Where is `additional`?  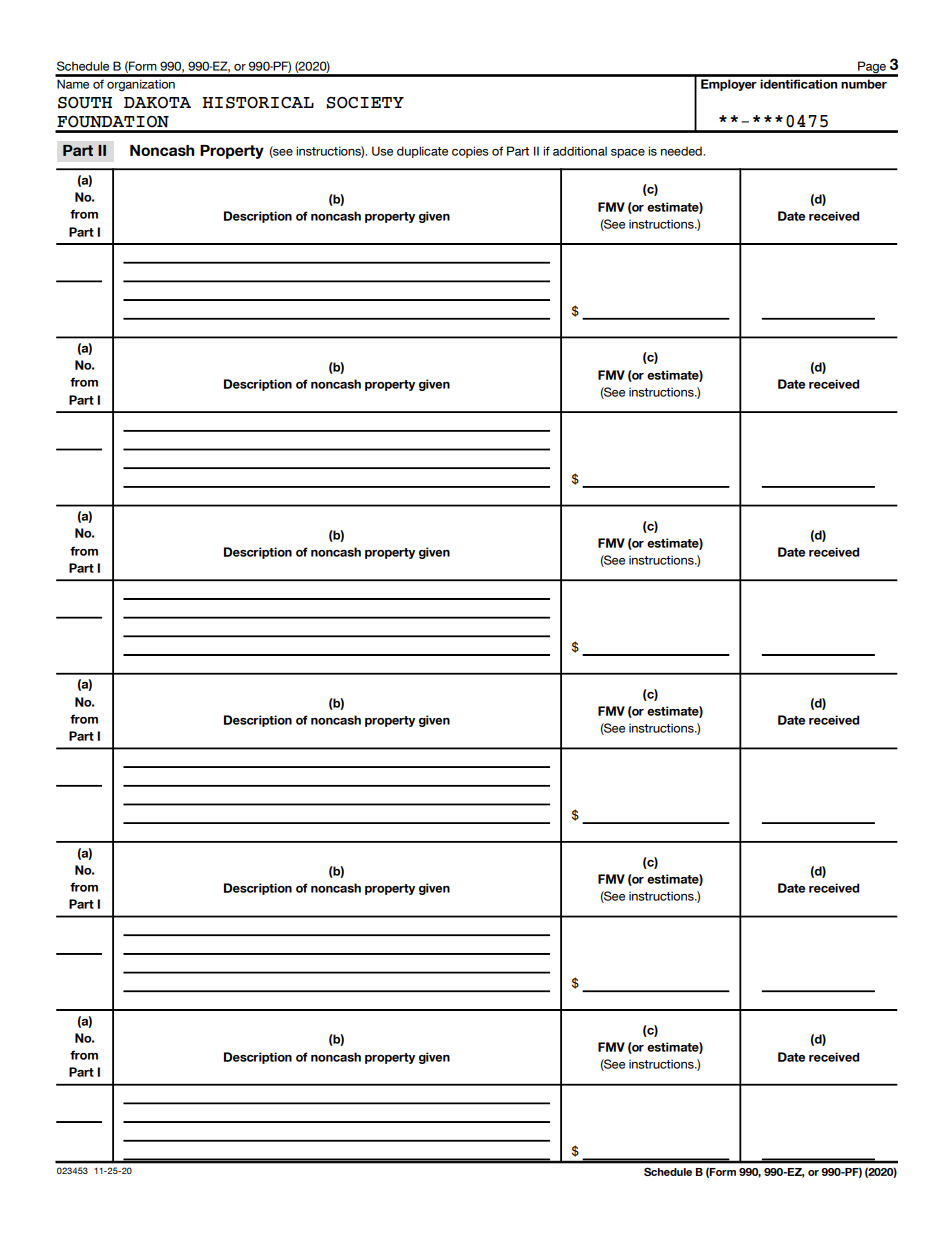 additional is located at coordinates (580, 151).
